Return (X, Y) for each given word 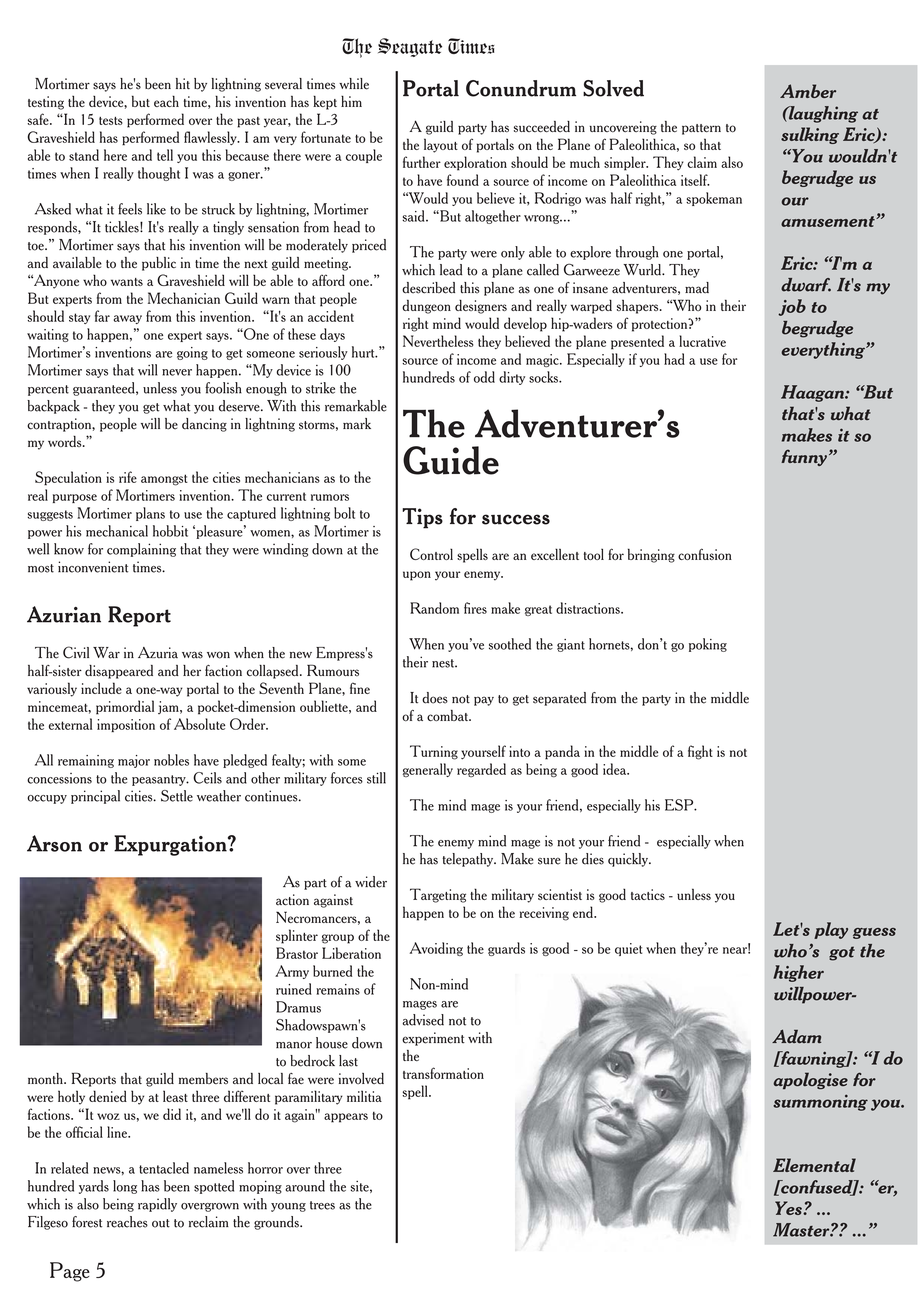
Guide (451, 460)
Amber (808, 91)
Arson (54, 843)
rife (128, 477)
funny (804, 457)
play (831, 930)
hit (183, 84)
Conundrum (521, 88)
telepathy (469, 860)
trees (322, 1205)
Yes (789, 1208)
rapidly (157, 1205)
